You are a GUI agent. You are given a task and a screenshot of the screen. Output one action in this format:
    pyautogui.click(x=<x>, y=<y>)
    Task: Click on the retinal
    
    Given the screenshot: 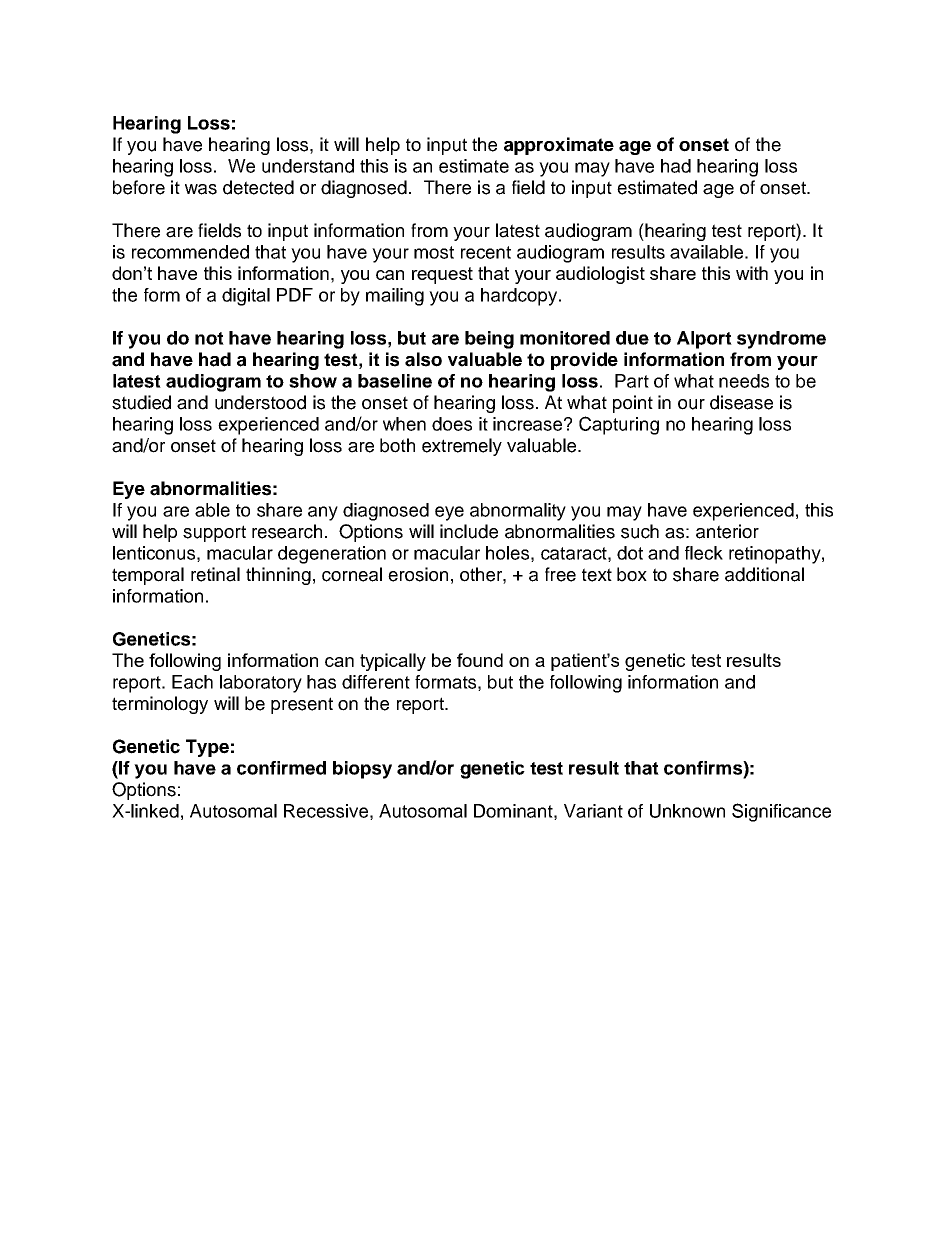 What is the action you would take?
    pyautogui.click(x=215, y=574)
